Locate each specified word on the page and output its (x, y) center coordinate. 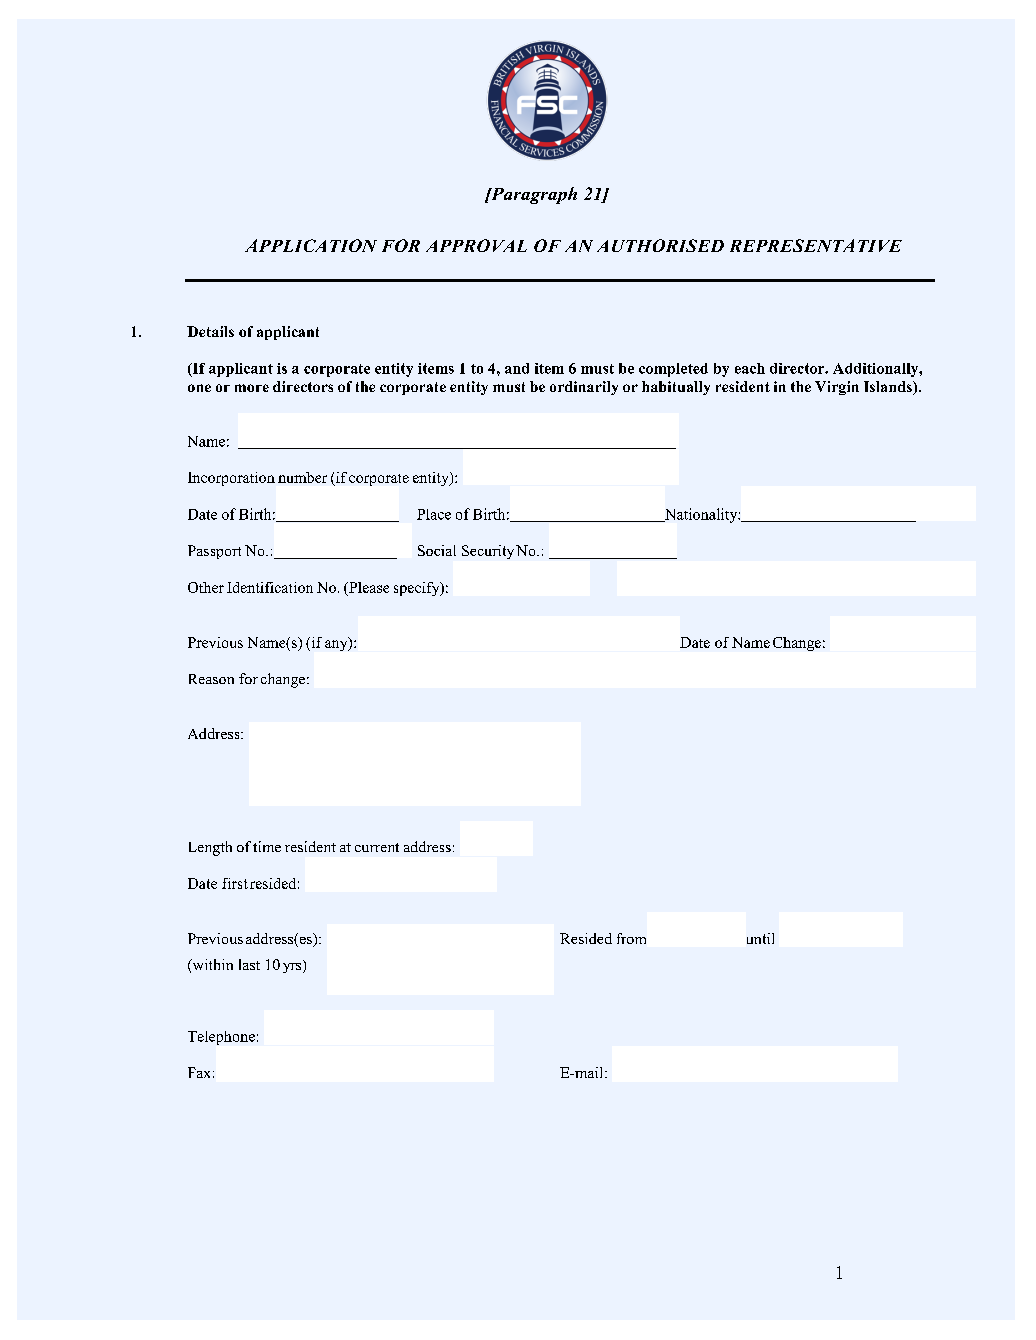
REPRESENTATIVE (816, 245)
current (377, 847)
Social (437, 550)
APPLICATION (311, 245)
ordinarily (584, 388)
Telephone (221, 1038)
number (302, 477)
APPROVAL (476, 245)
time (267, 846)
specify (418, 589)
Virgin (837, 388)
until (760, 938)
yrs (293, 966)
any (337, 644)
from (631, 938)
